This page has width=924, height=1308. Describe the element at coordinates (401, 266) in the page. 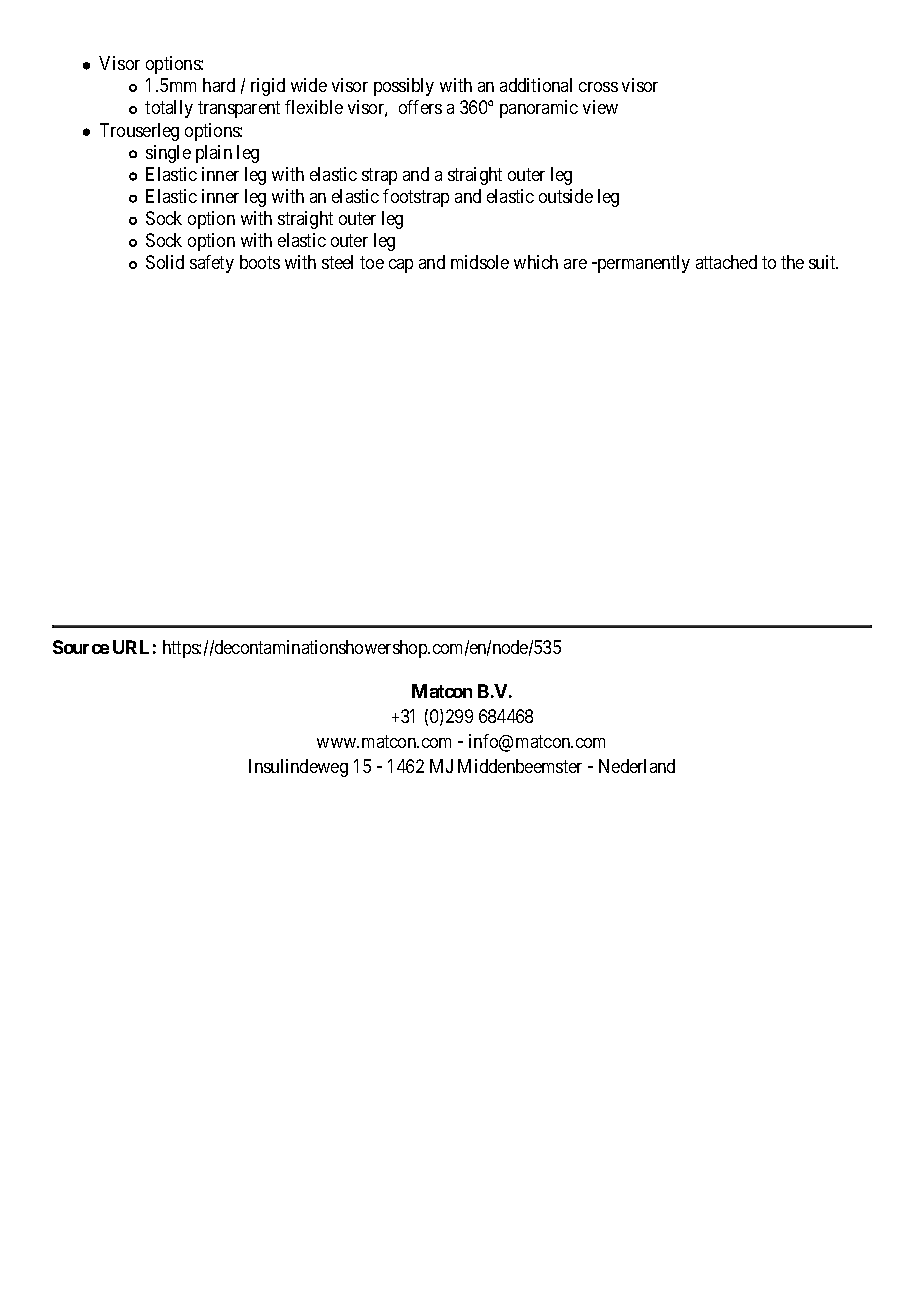

I see `cap` at that location.
